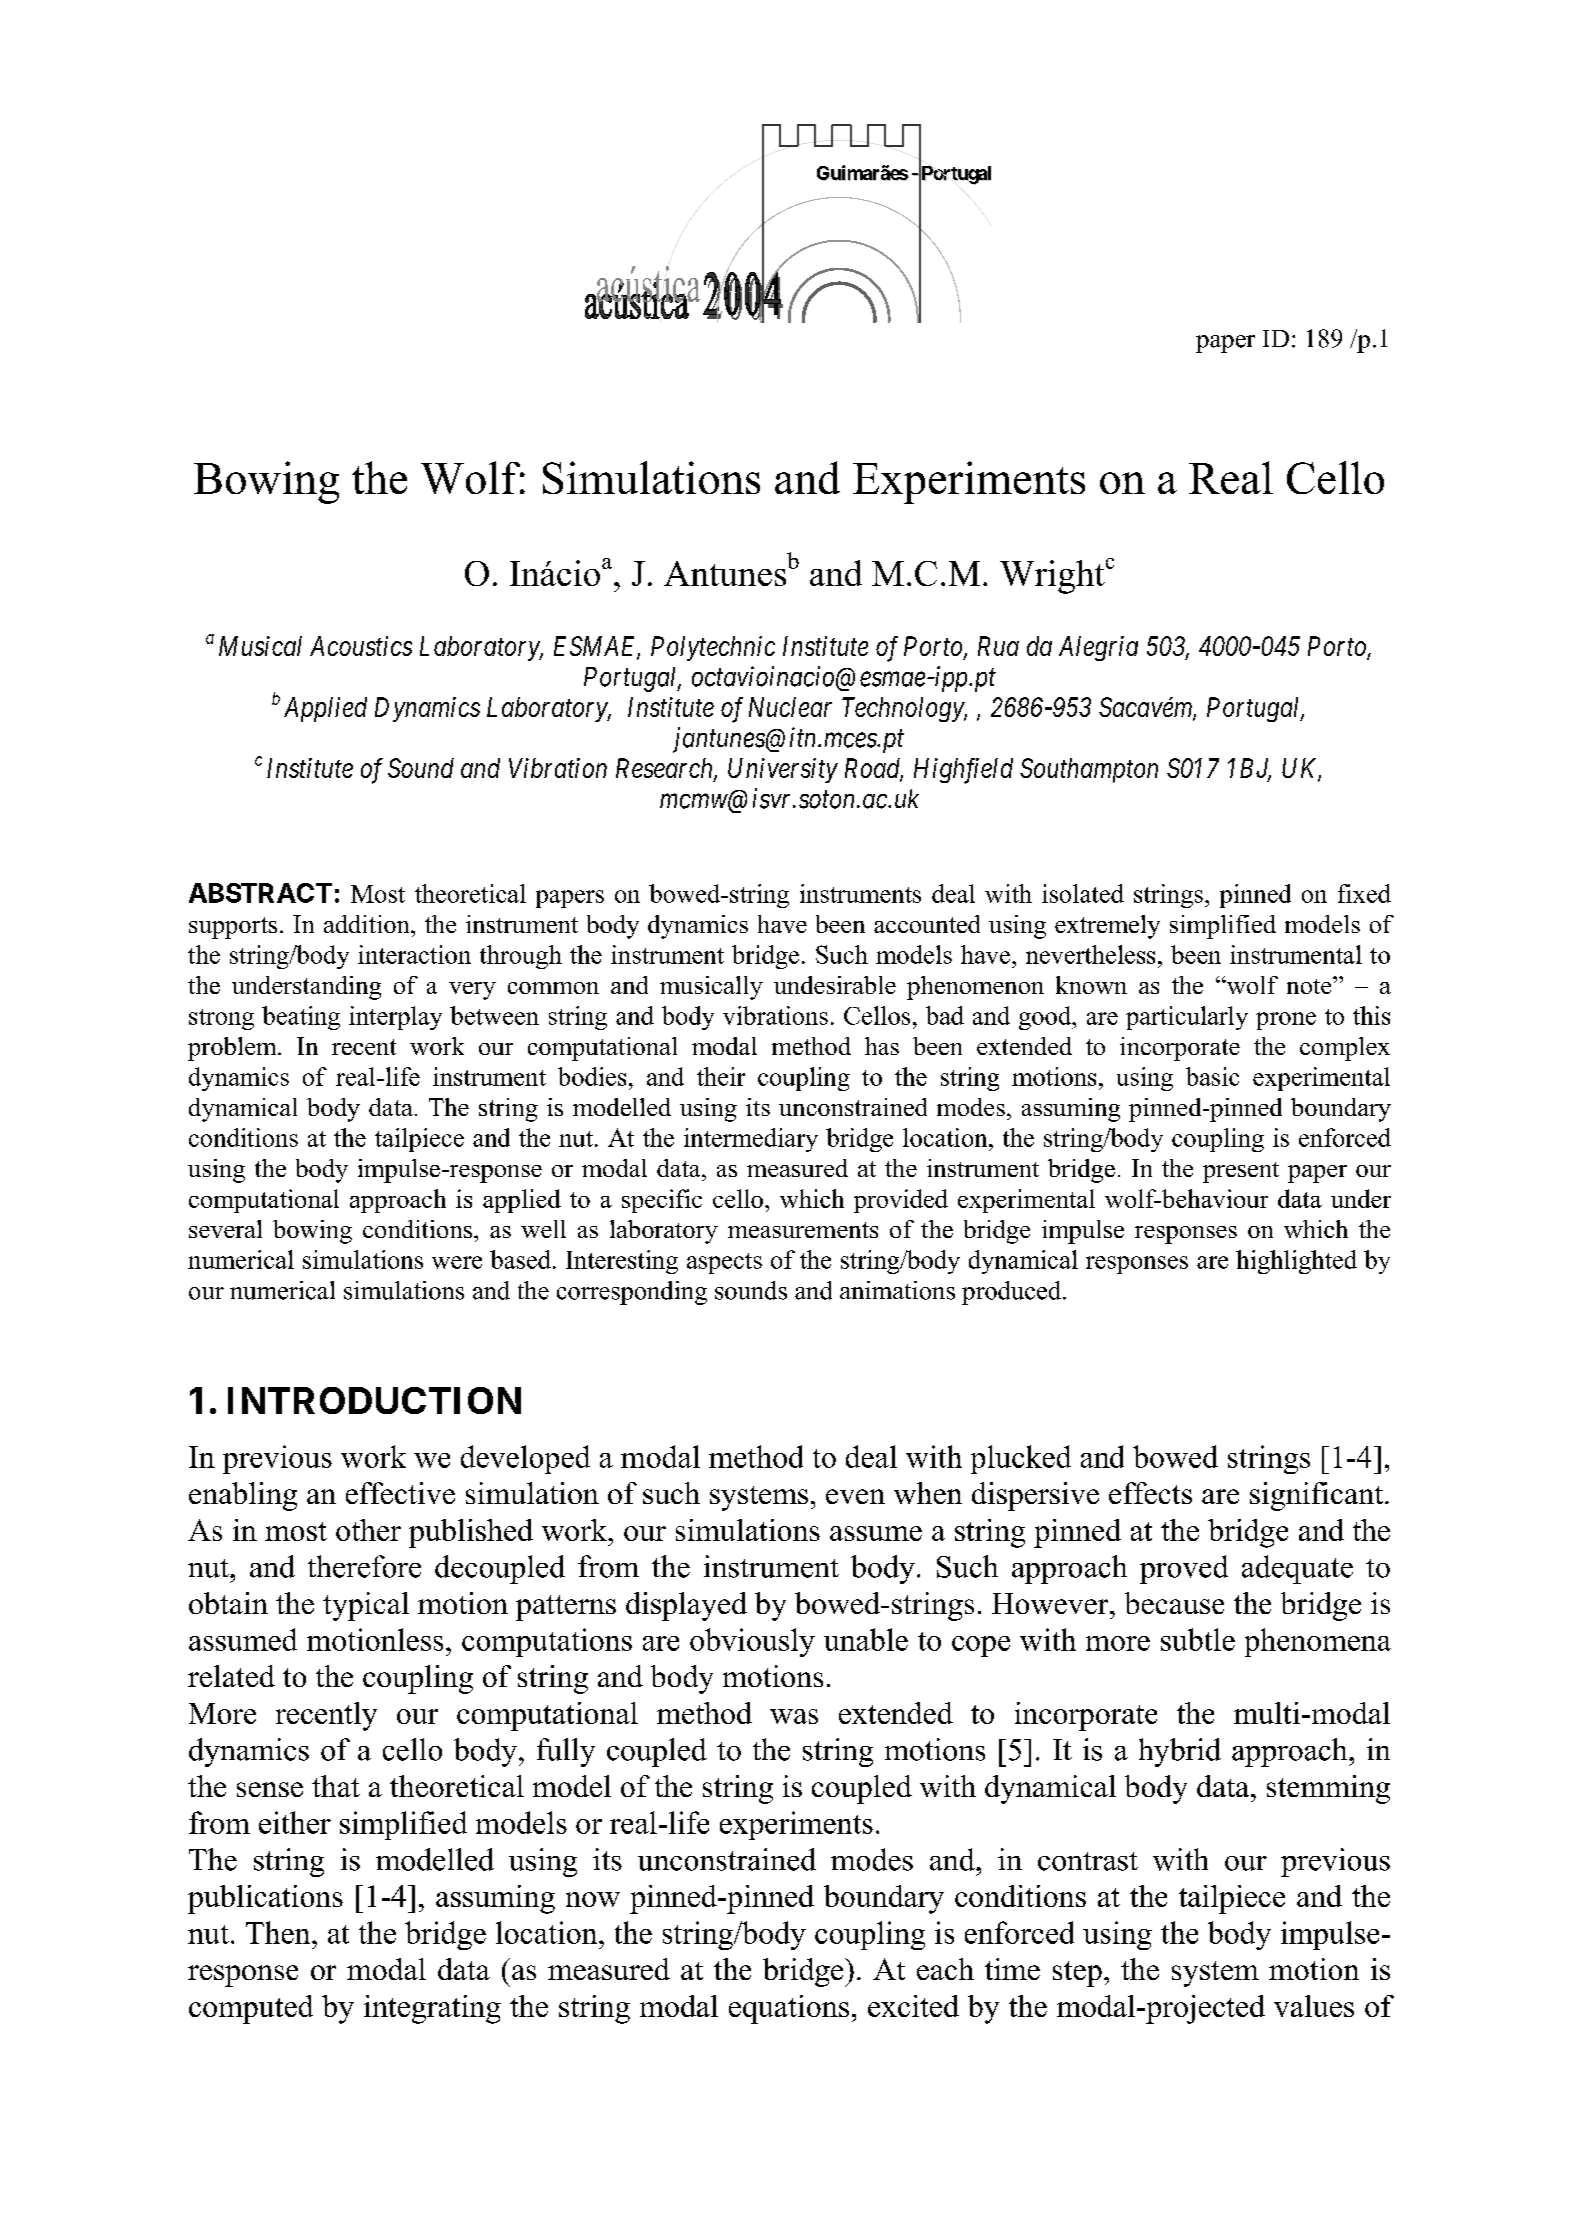 This image has width=1578, height=2234. Describe the element at coordinates (395, 1018) in the image. I see `interplay` at that location.
